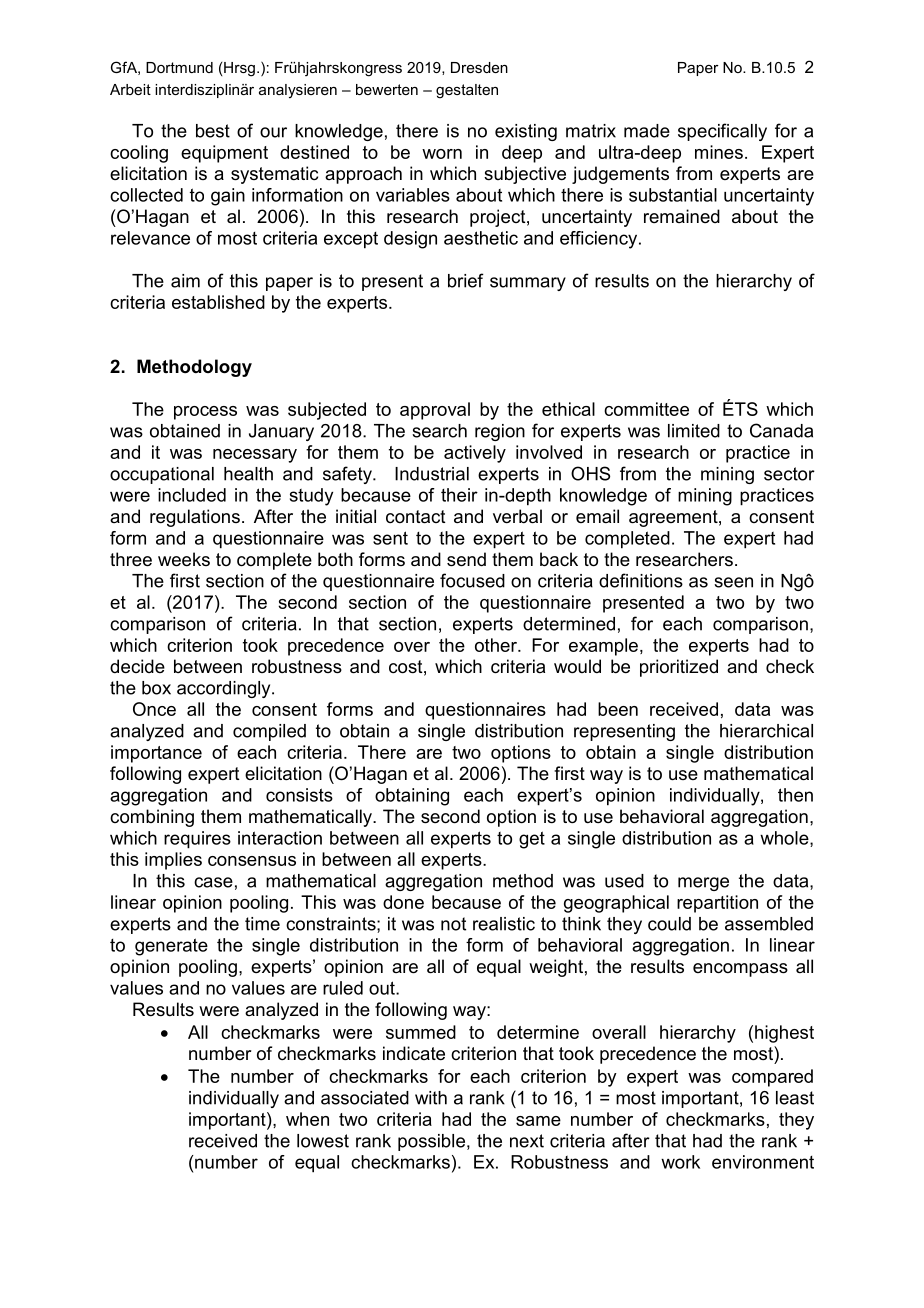 The width and height of the screenshot is (924, 1308). What do you see at coordinates (479, 67) in the screenshot?
I see `Dresden` at bounding box center [479, 67].
